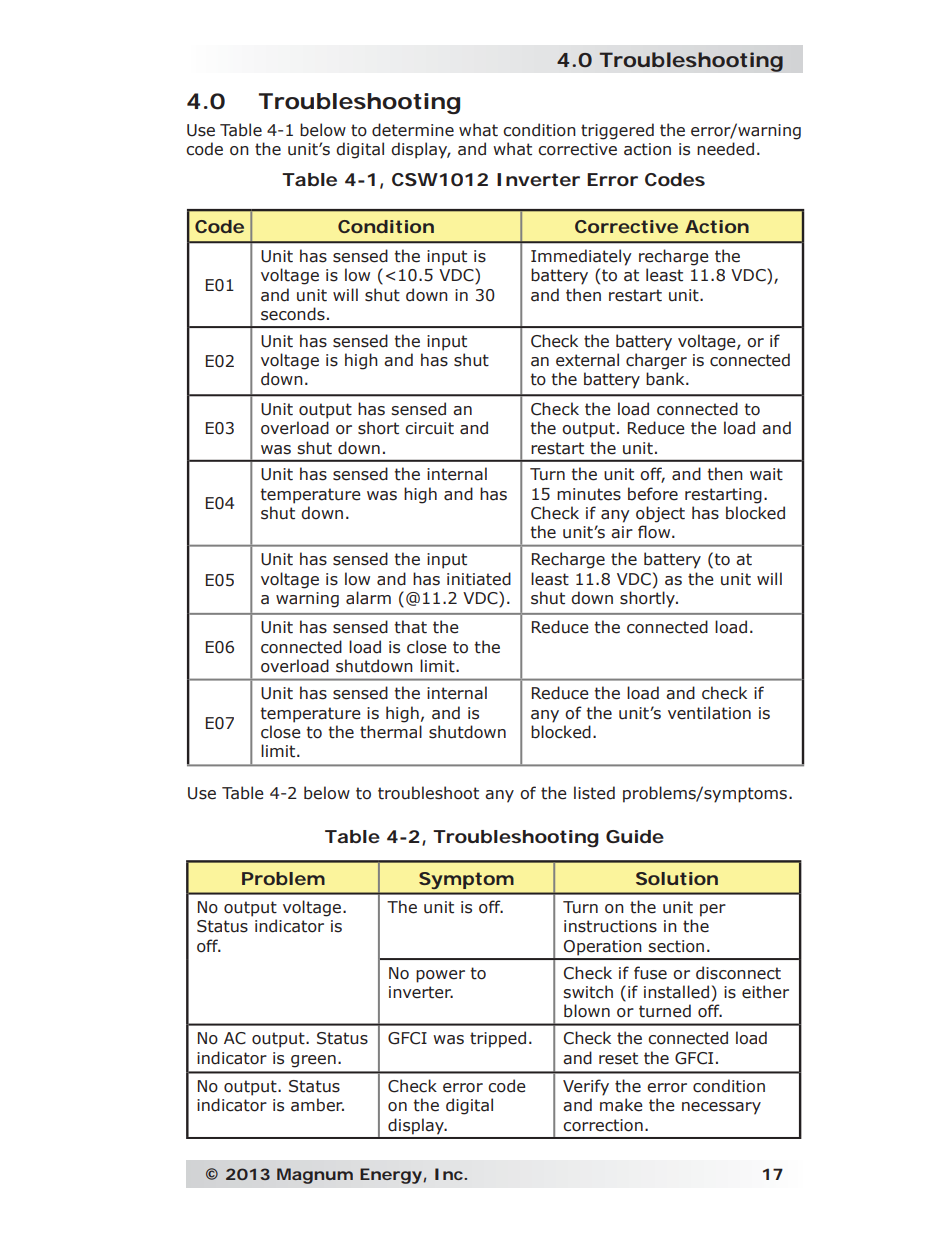 This screenshot has height=1233, width=952. What do you see at coordinates (391, 732) in the screenshot?
I see `thermal` at bounding box center [391, 732].
